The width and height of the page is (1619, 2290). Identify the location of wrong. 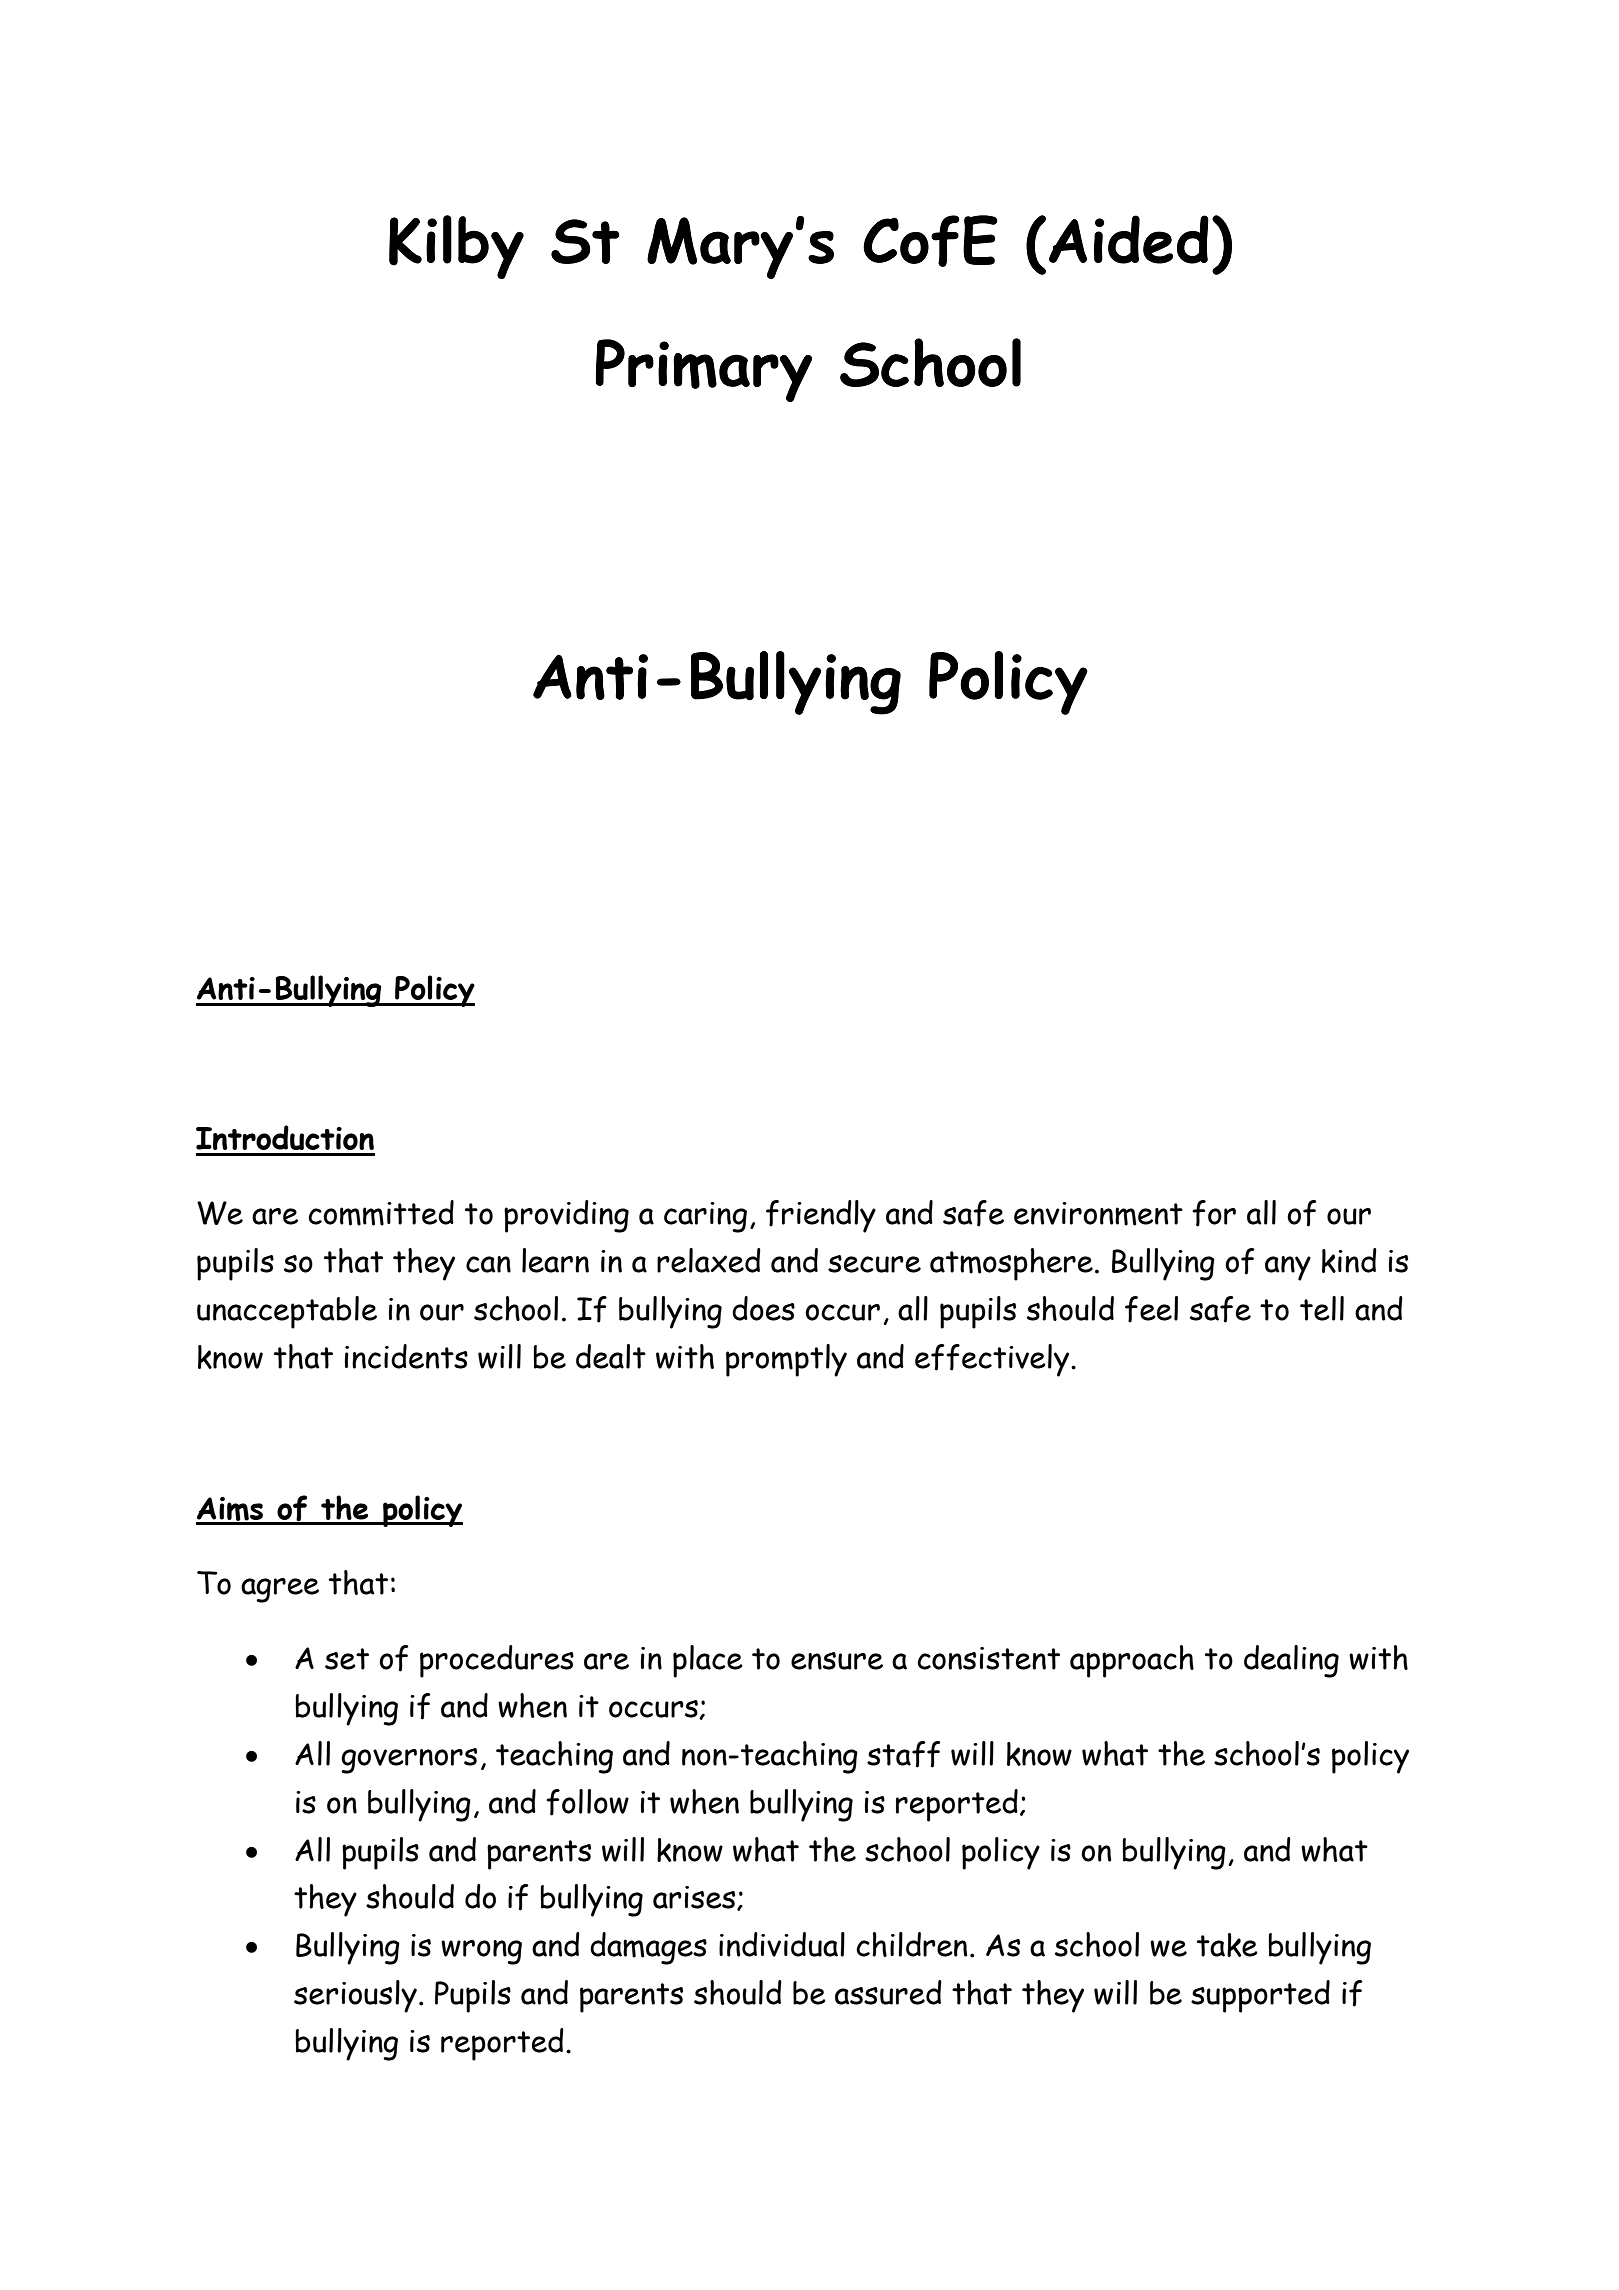
(481, 1952).
